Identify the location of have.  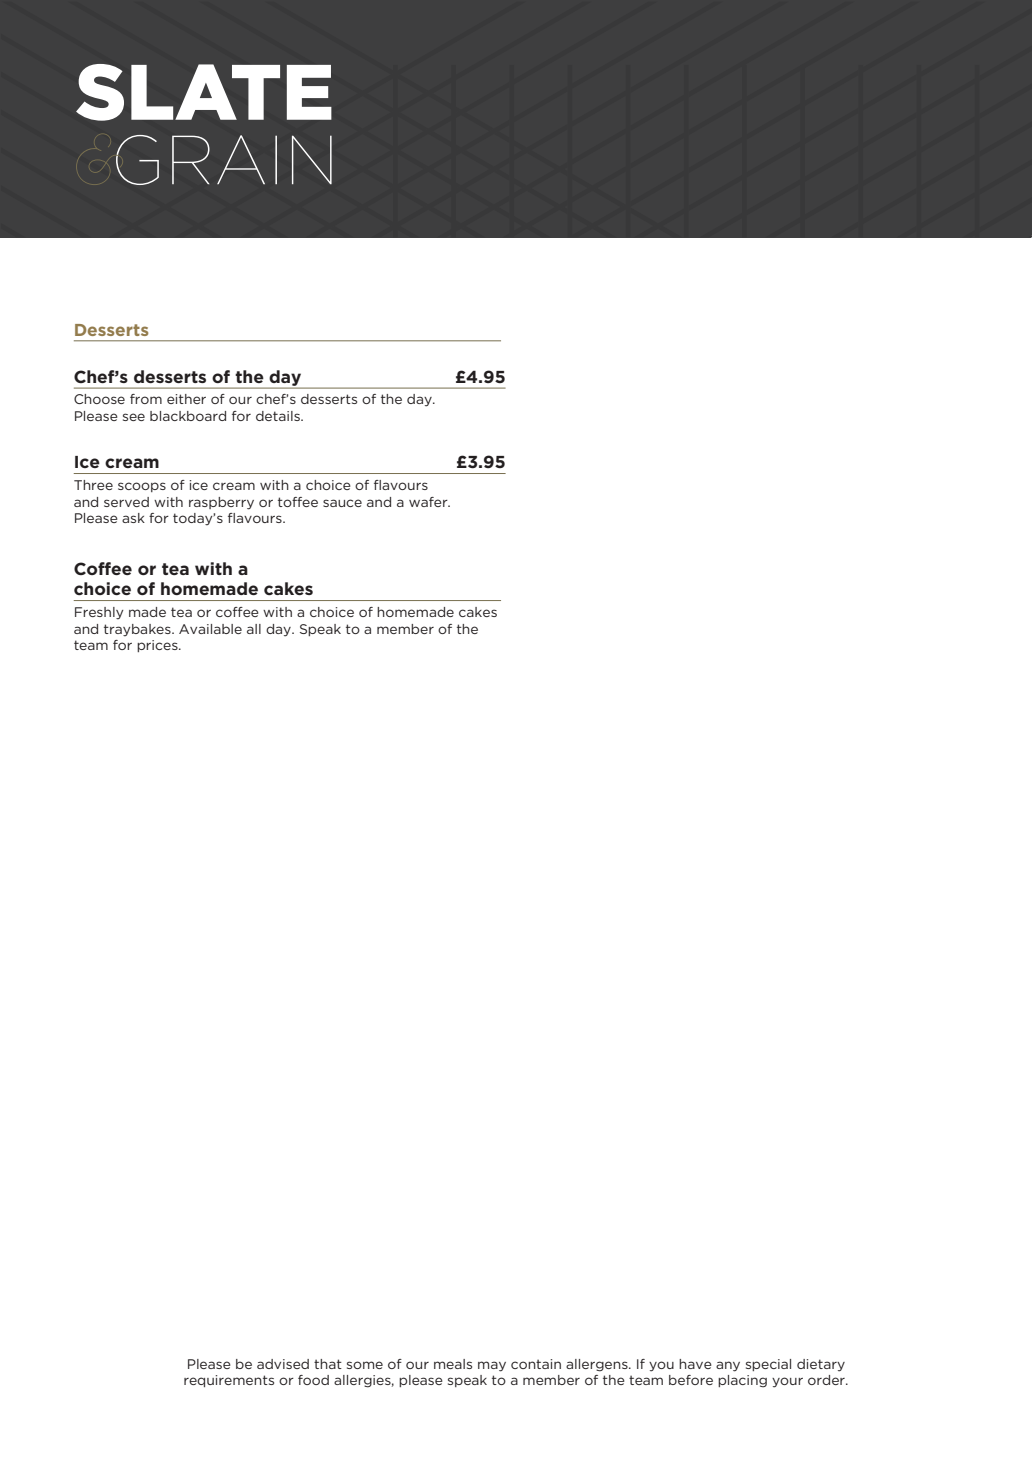
(695, 1364).
